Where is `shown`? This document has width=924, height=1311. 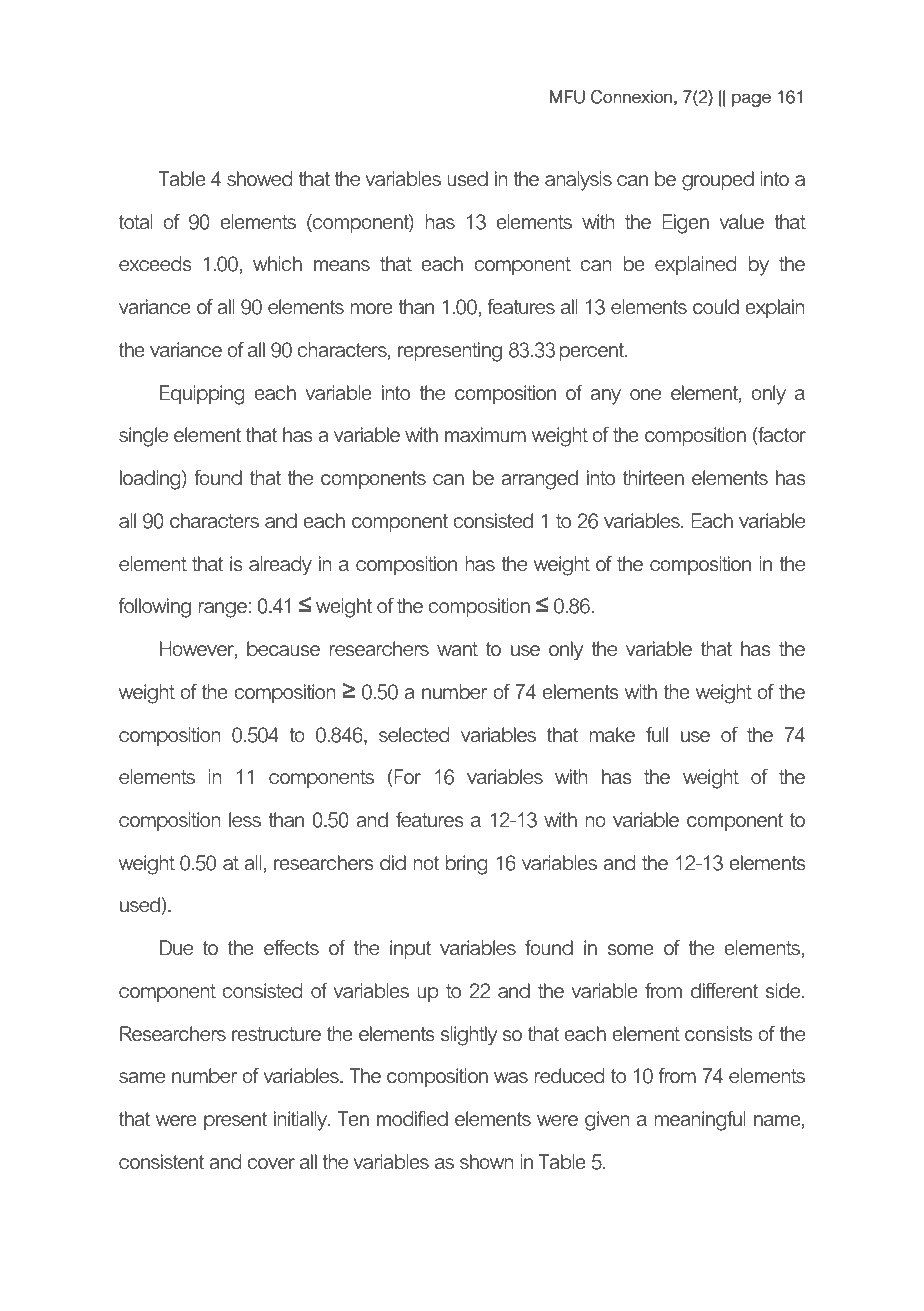
shown is located at coordinates (487, 1161).
